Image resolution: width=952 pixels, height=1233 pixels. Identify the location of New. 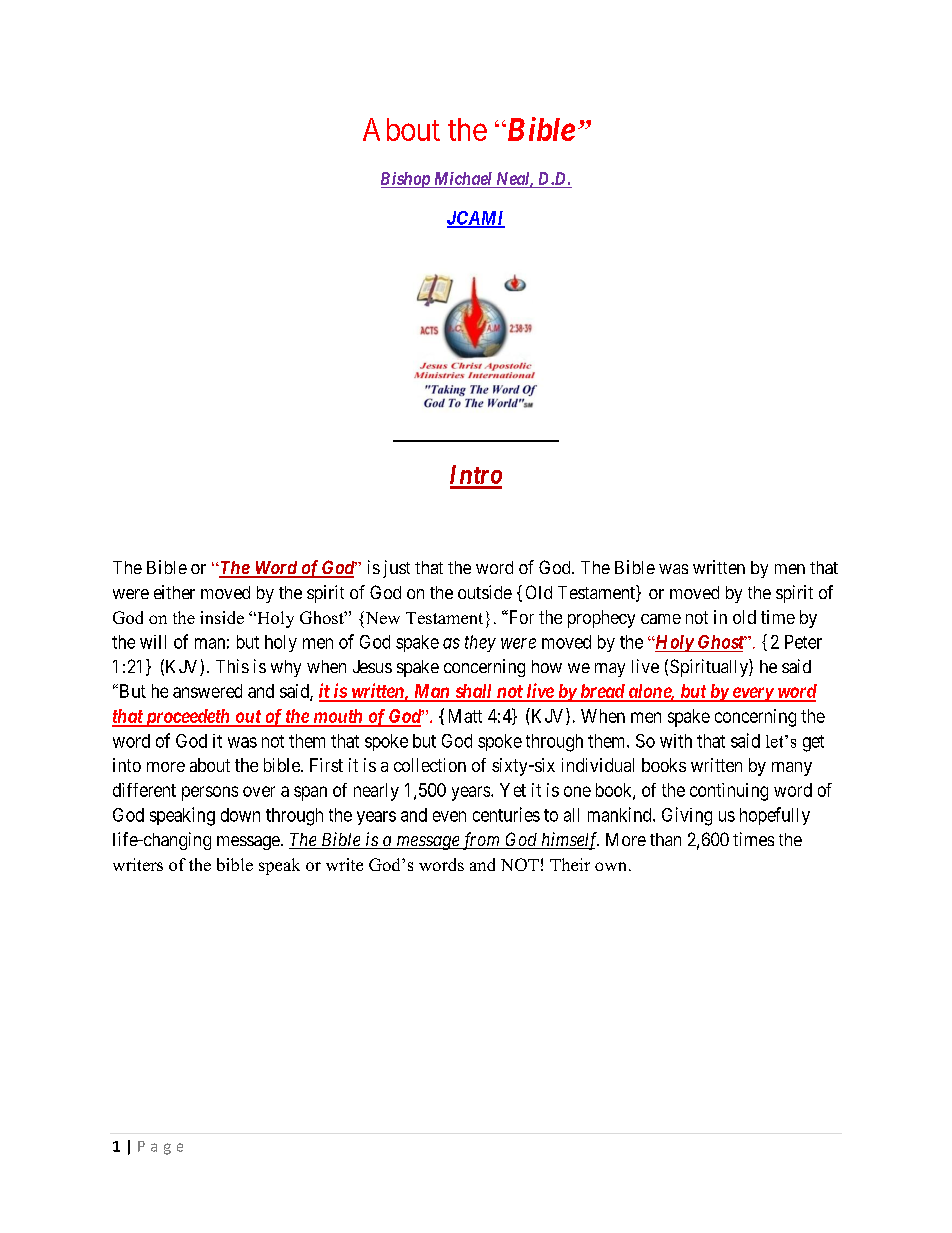
(381, 617).
